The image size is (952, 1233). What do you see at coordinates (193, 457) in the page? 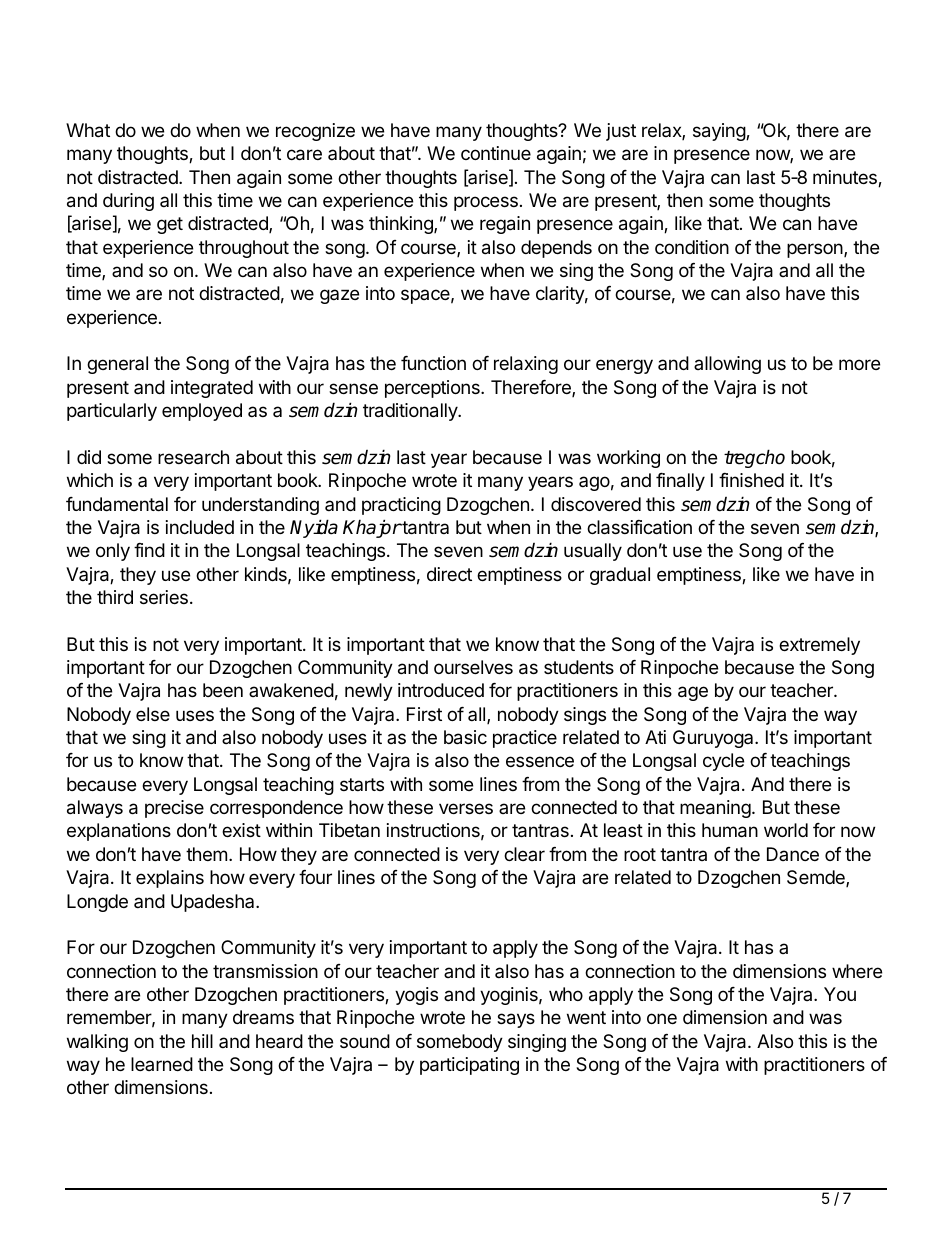
I see `research` at bounding box center [193, 457].
